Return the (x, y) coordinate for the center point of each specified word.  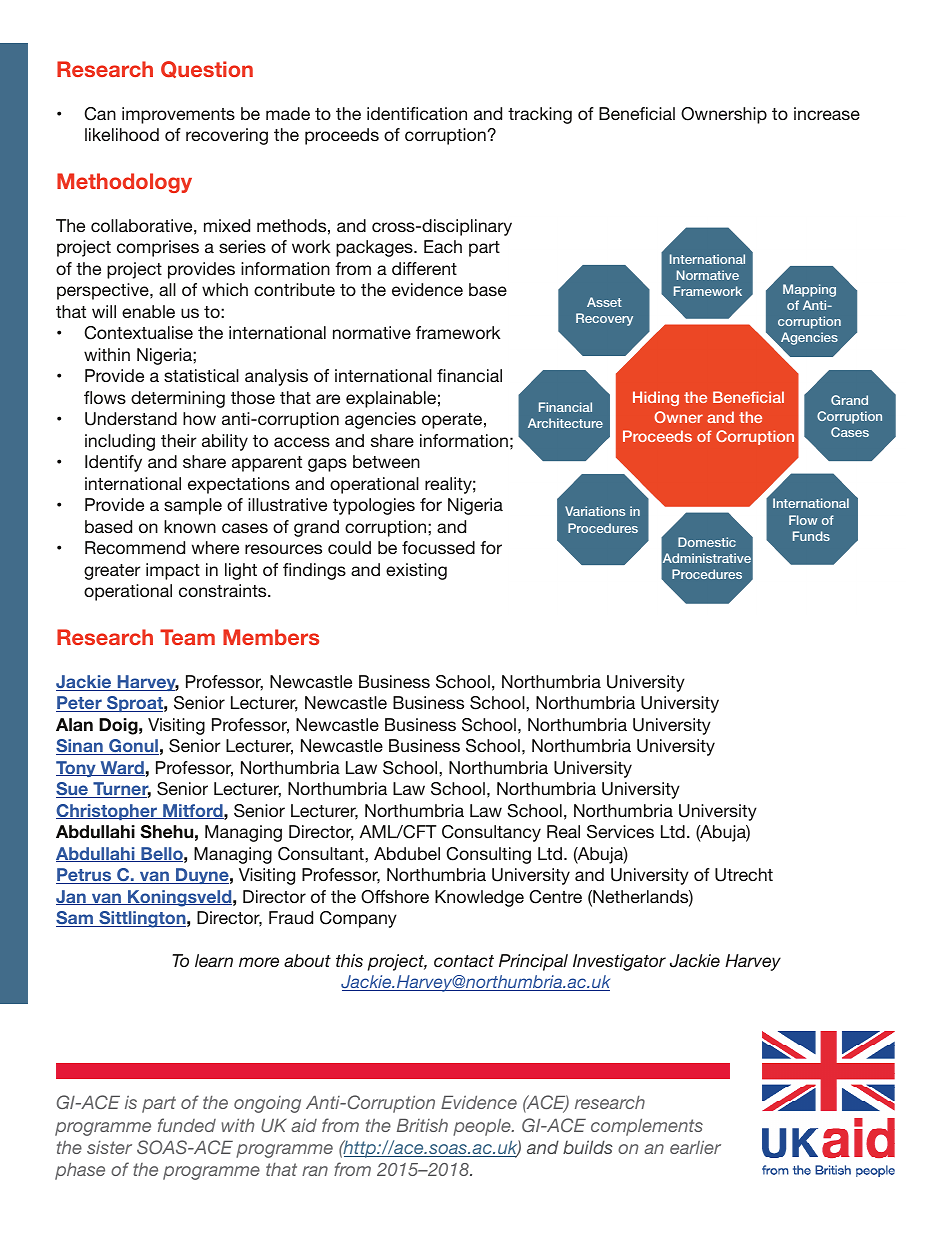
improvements (178, 115)
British (422, 1125)
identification (417, 113)
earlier (695, 1147)
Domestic (707, 542)
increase (827, 113)
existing (416, 571)
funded (187, 1125)
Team (187, 637)
